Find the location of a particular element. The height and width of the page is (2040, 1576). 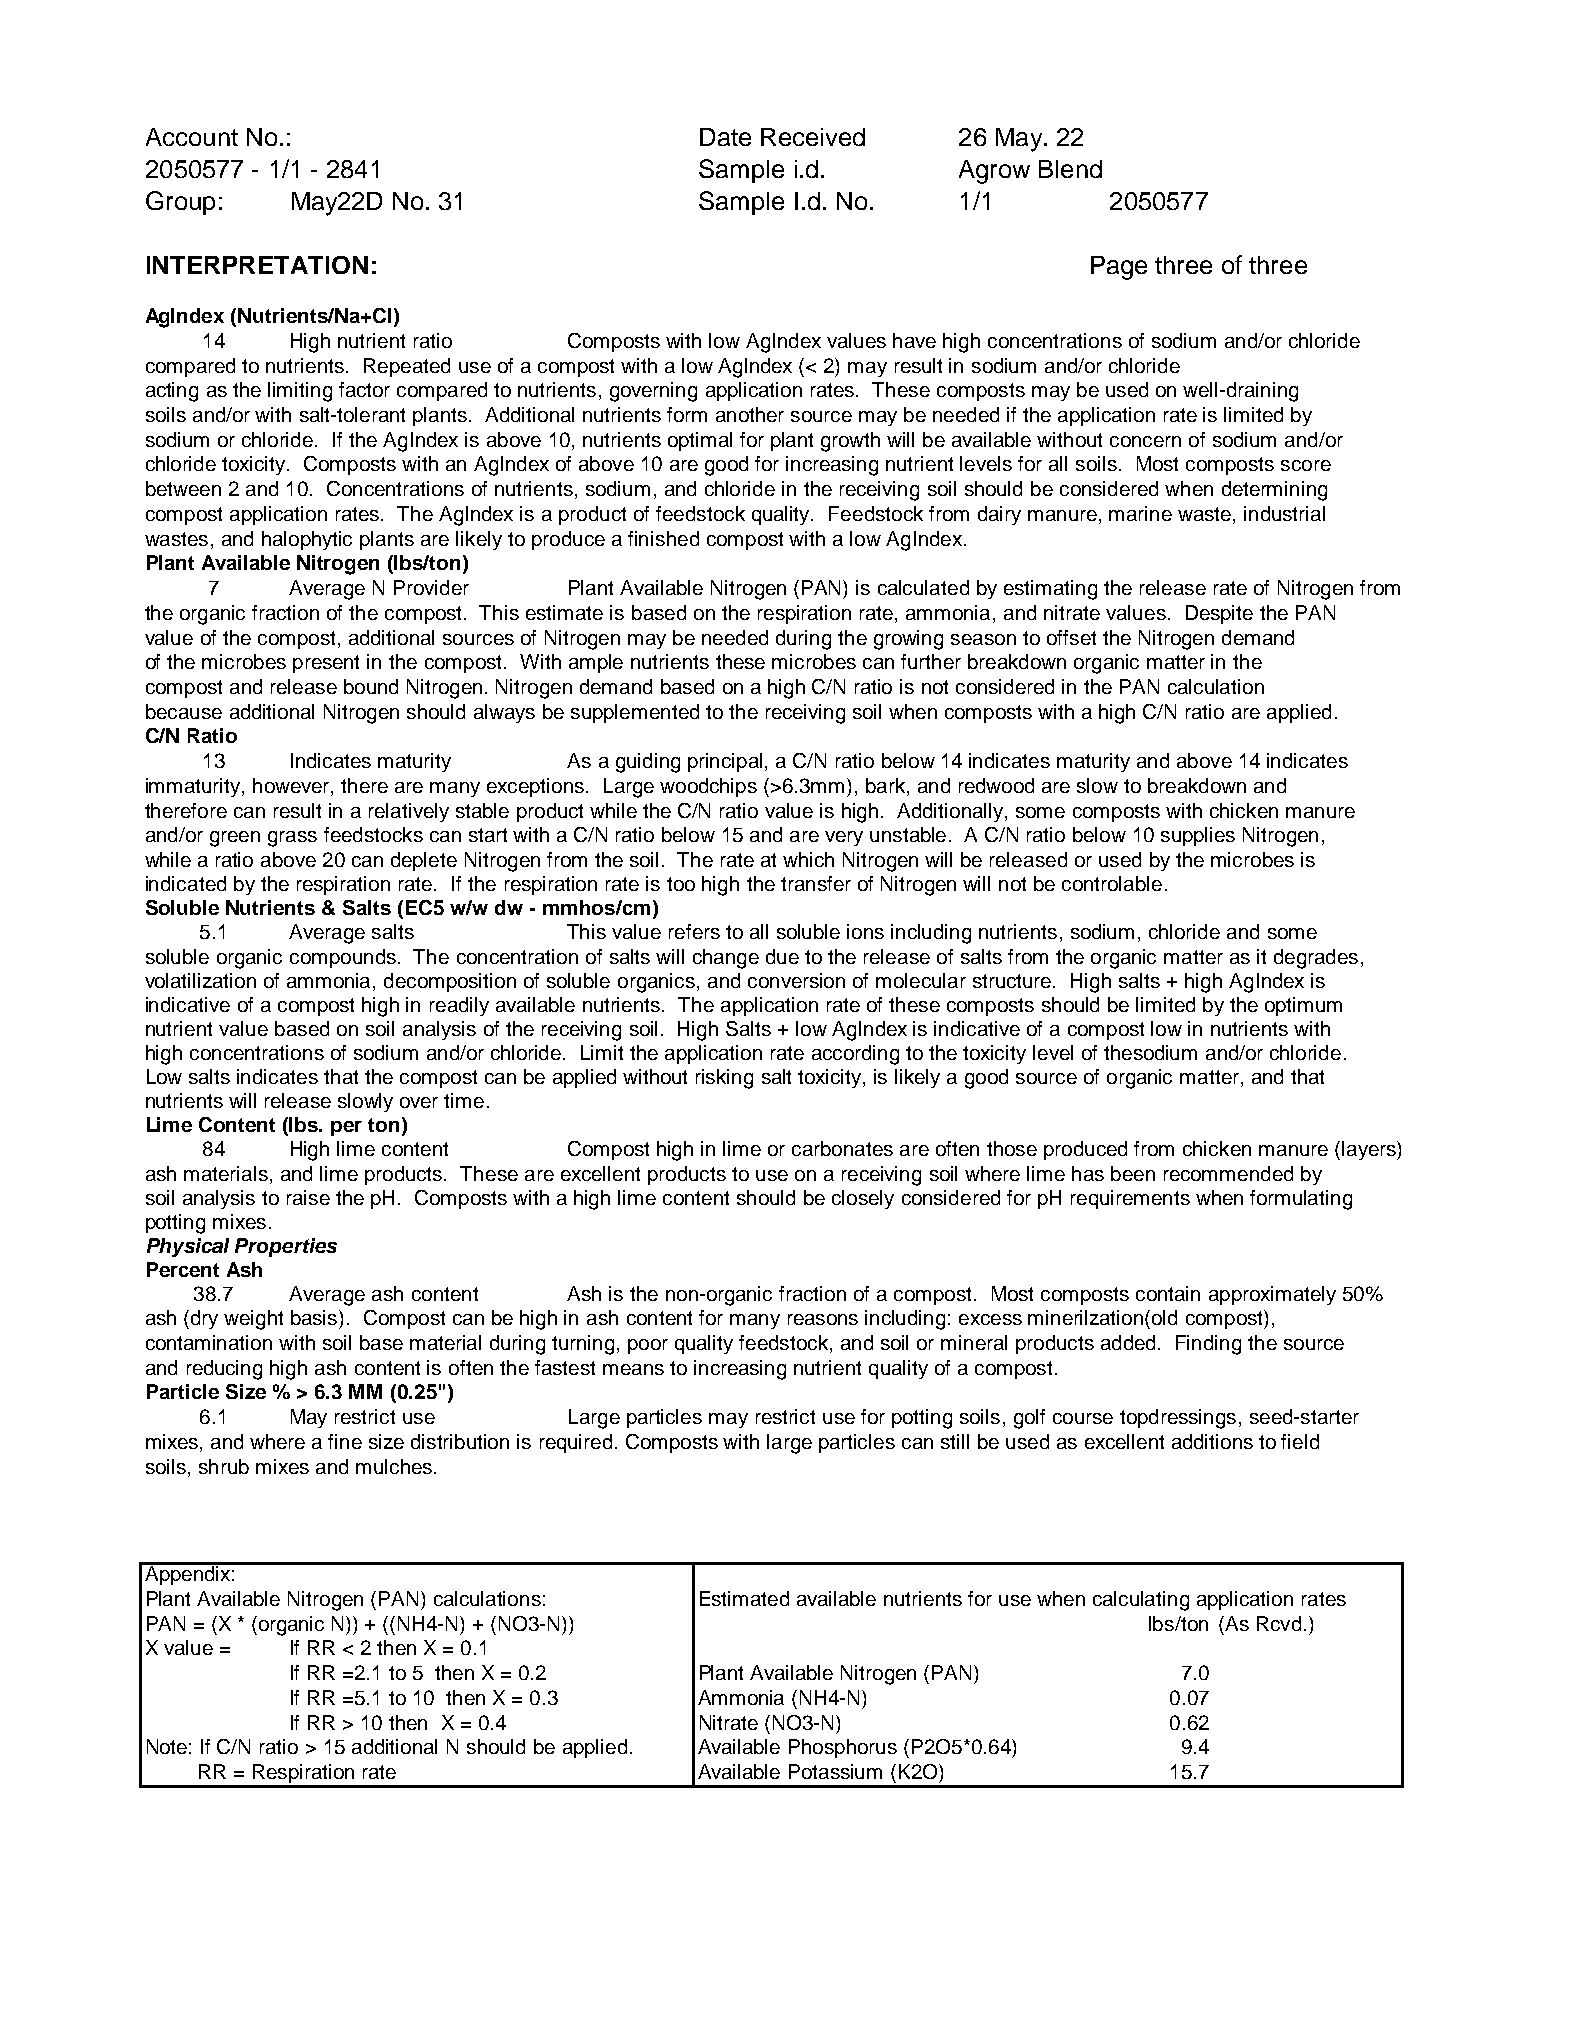

Blend is located at coordinates (1070, 169).
